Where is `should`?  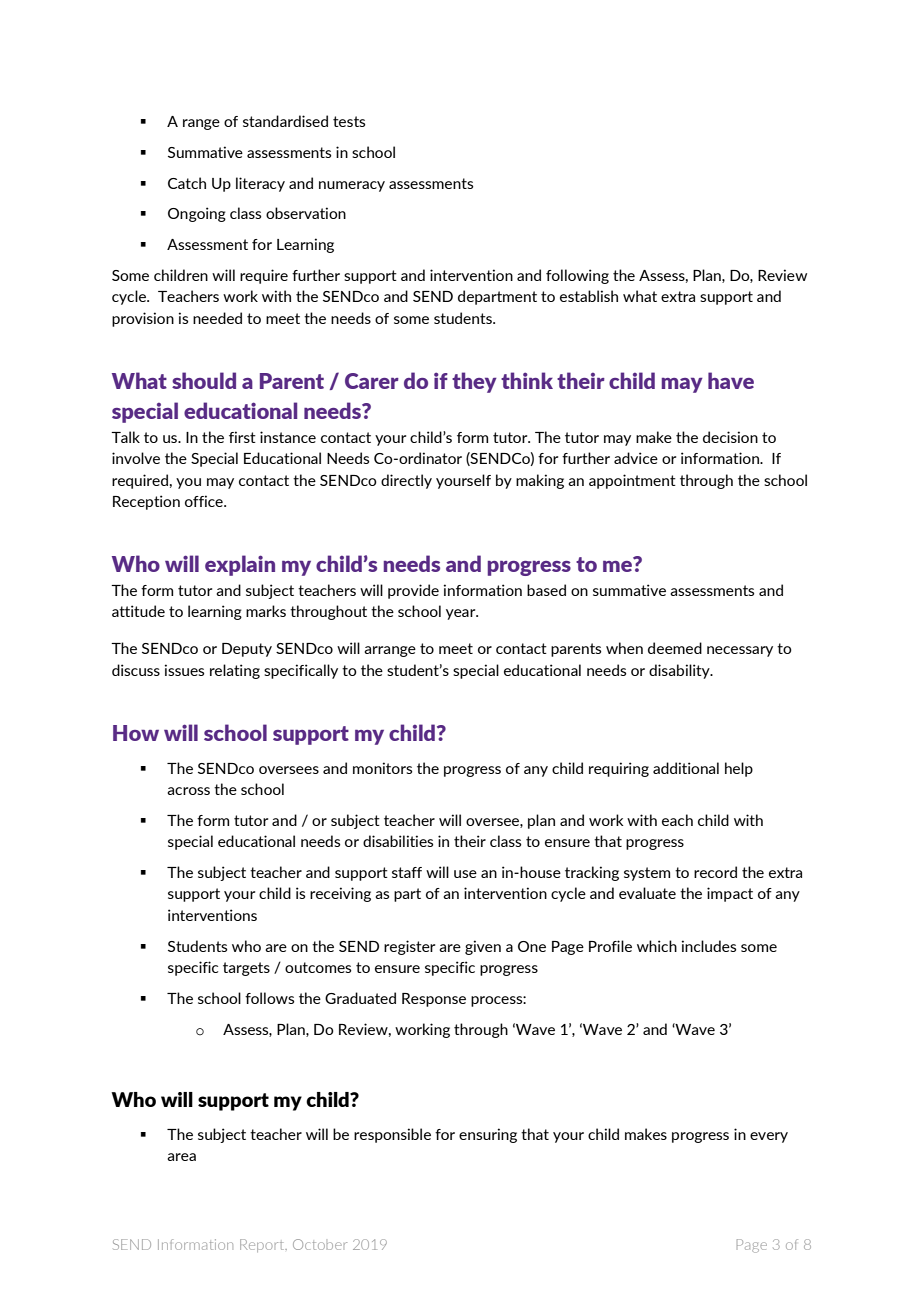
should is located at coordinates (204, 380).
